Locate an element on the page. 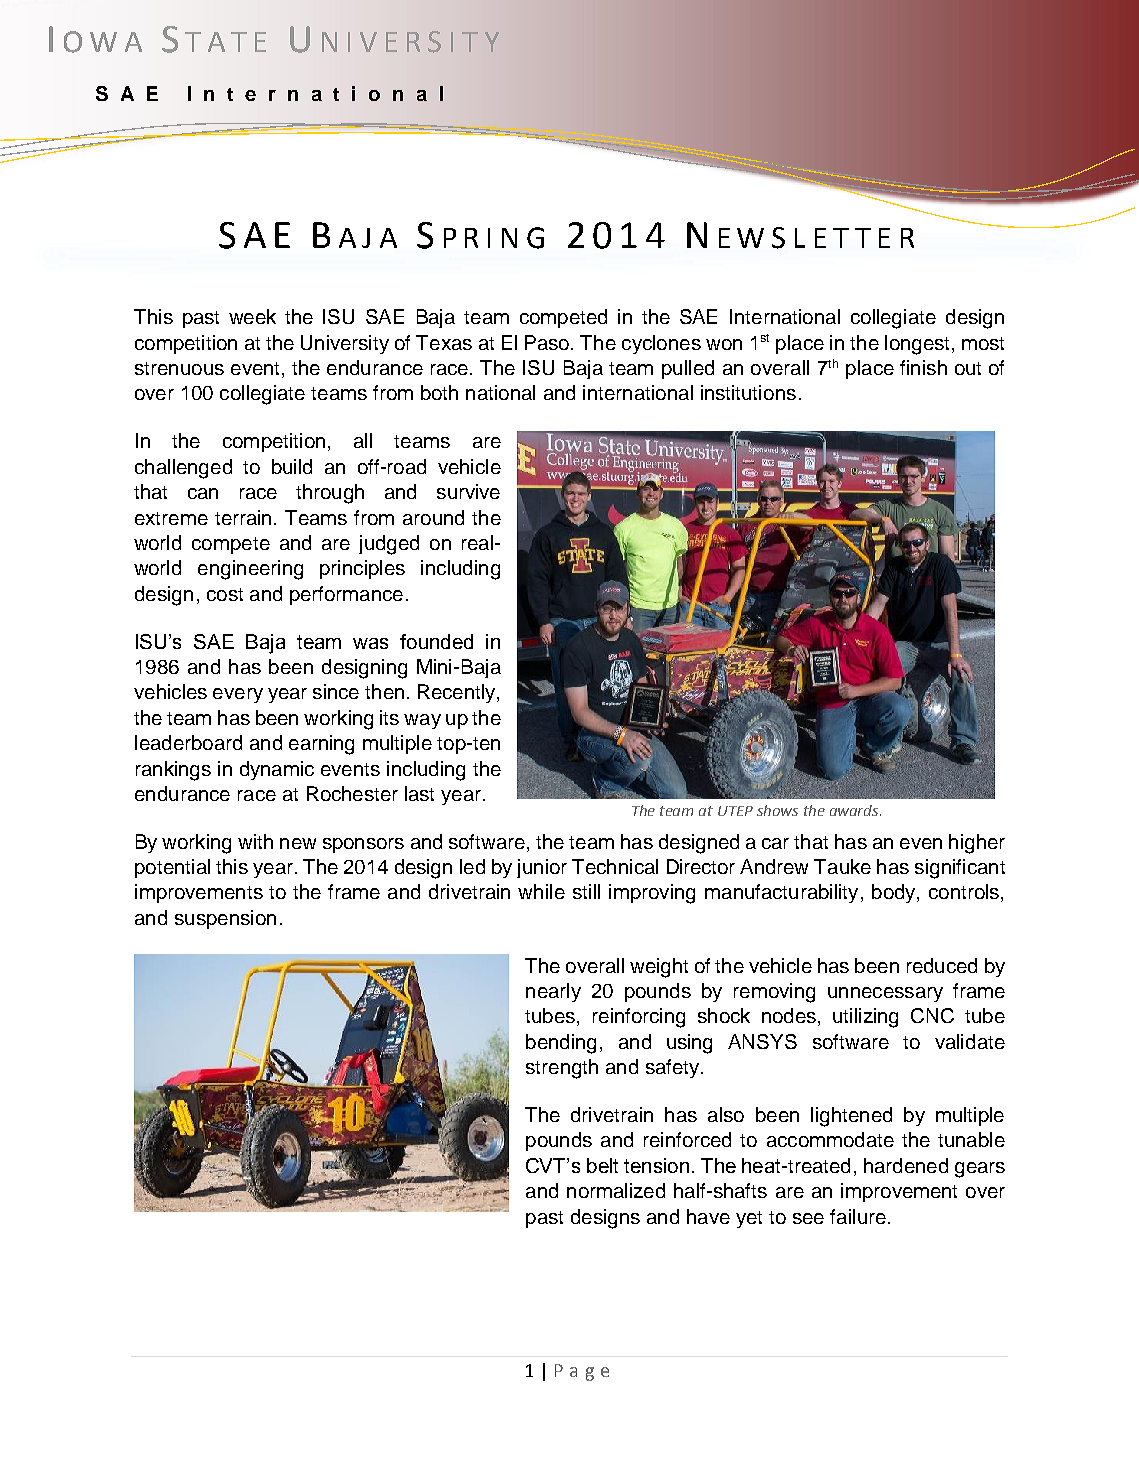 This page has width=1139, height=1474. cost is located at coordinates (225, 594).
